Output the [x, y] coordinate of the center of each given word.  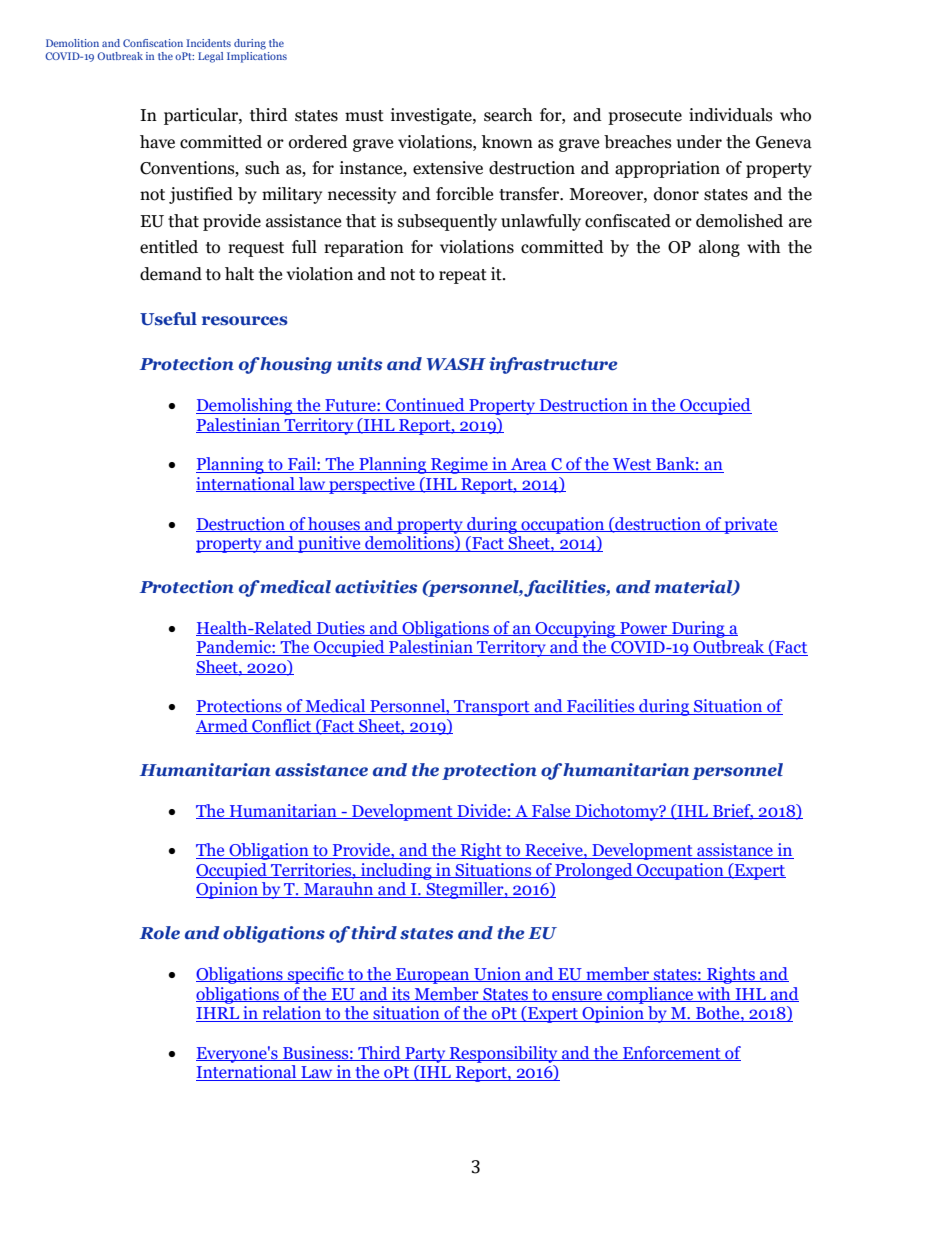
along [719, 248]
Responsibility [504, 1054]
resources [245, 321]
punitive [329, 544]
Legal [210, 57]
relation [292, 1014]
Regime [459, 465]
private [750, 525]
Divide [481, 811]
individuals [731, 115]
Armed [223, 726]
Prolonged [594, 871]
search [508, 115]
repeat [463, 276]
